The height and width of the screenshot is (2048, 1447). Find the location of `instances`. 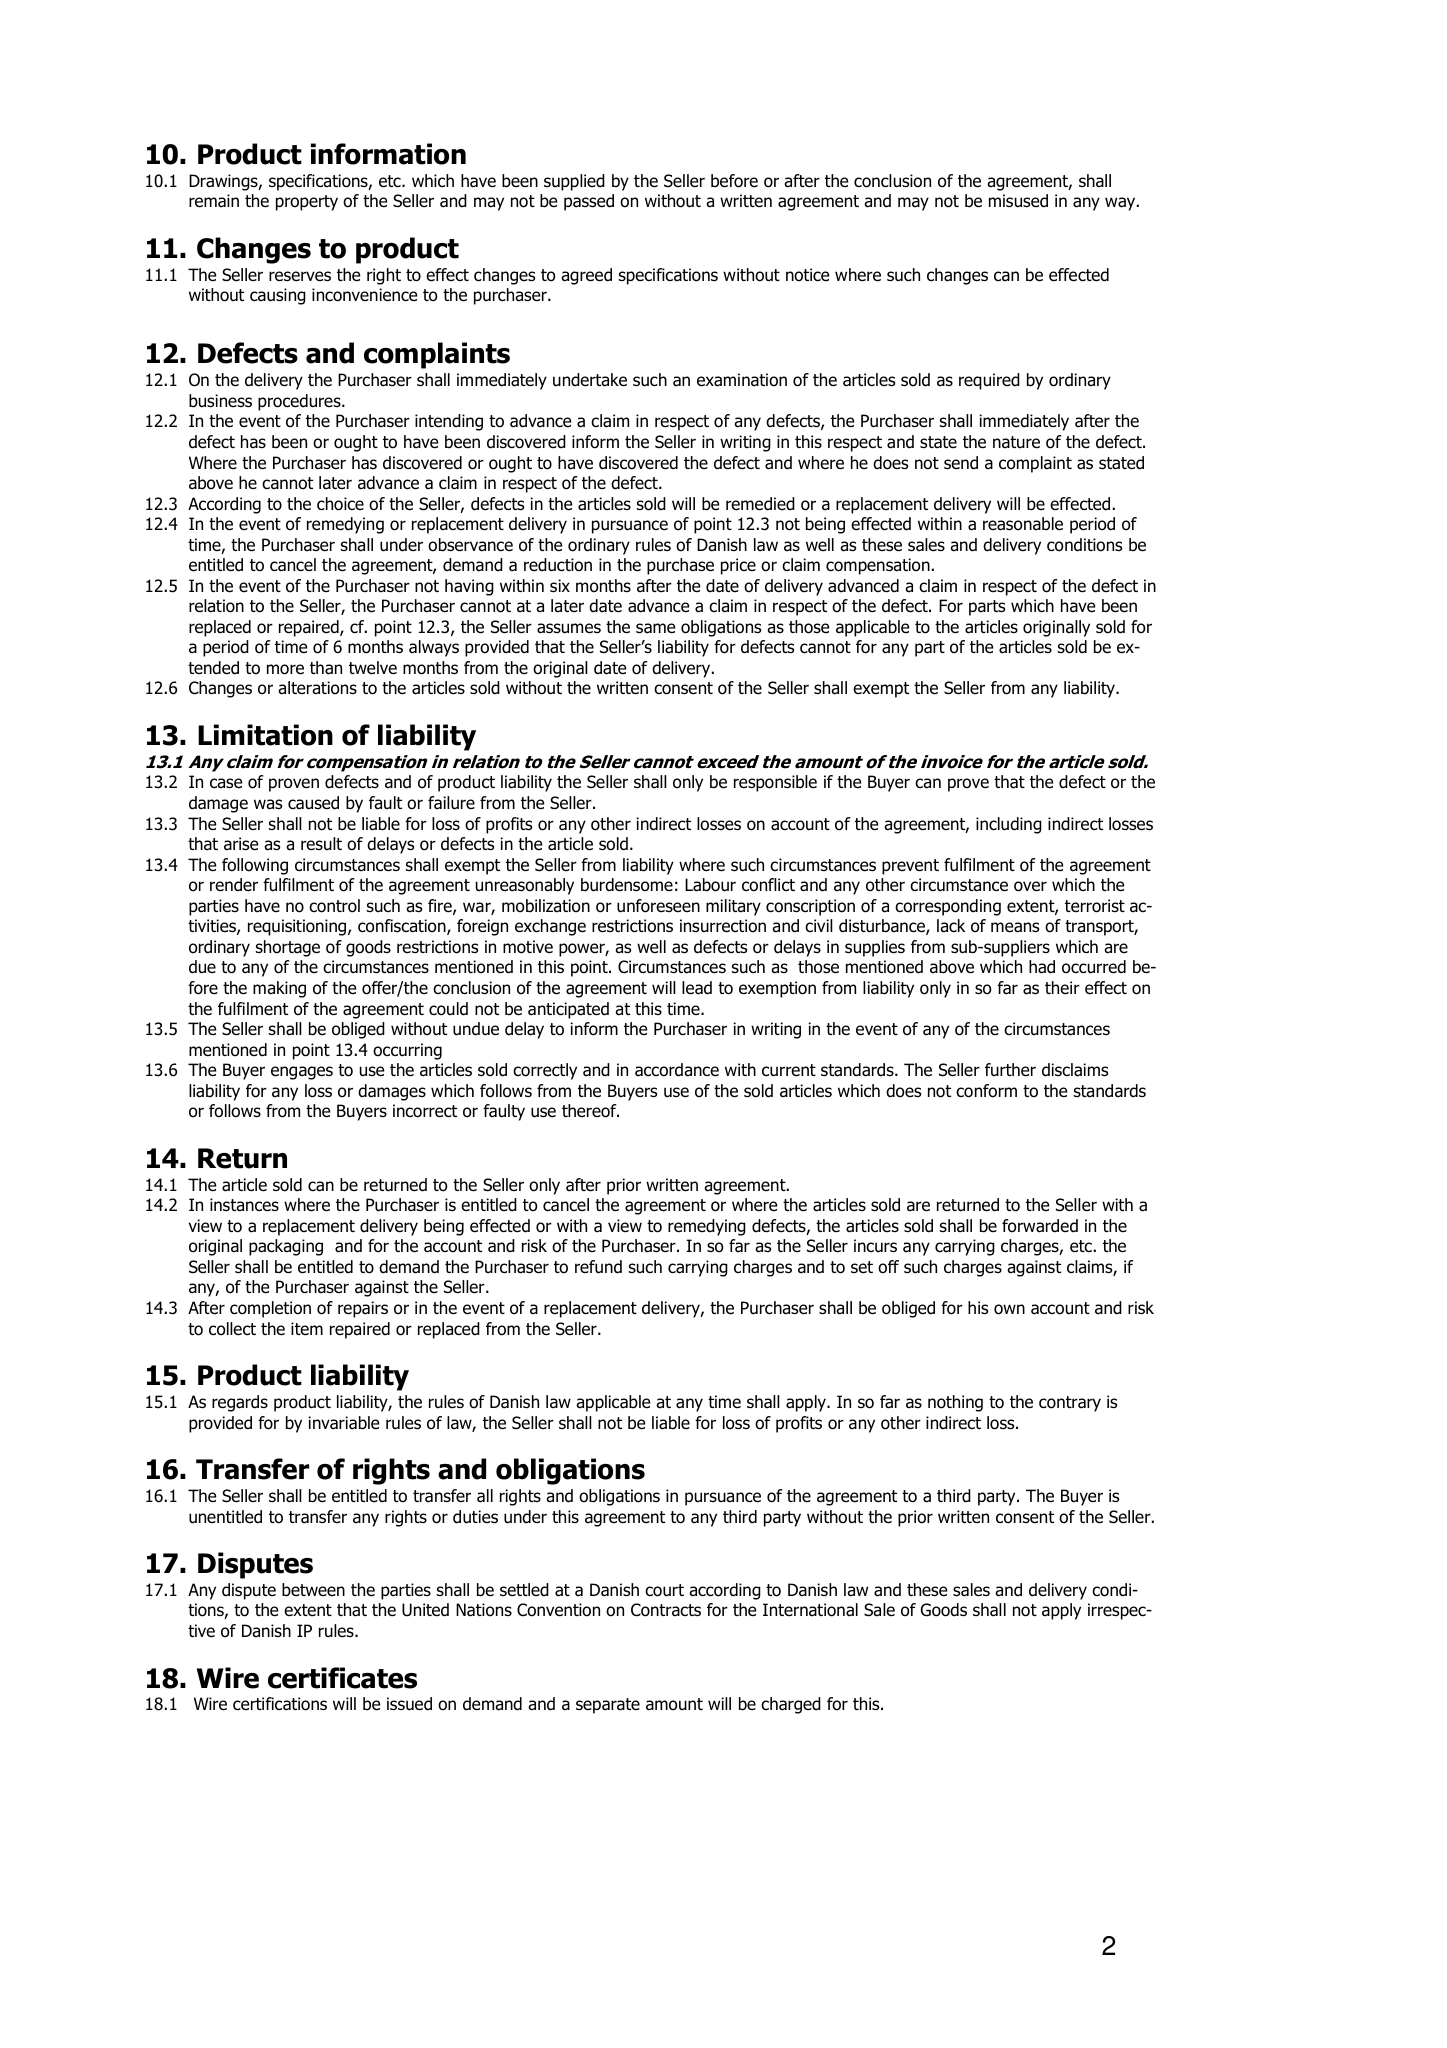

instances is located at coordinates (244, 1205).
